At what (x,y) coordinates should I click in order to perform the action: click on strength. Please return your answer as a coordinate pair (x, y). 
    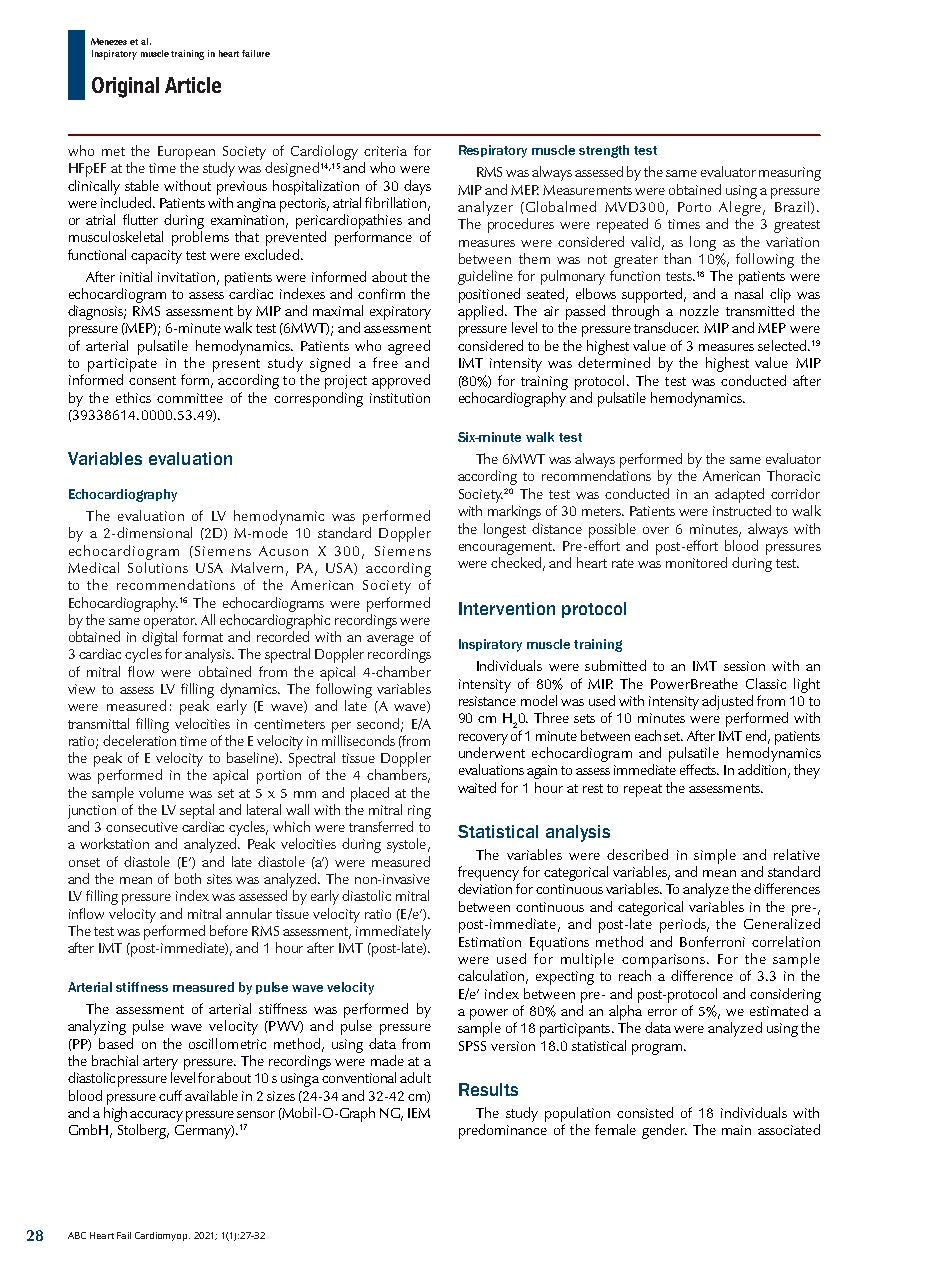
    Looking at the image, I should click on (604, 151).
